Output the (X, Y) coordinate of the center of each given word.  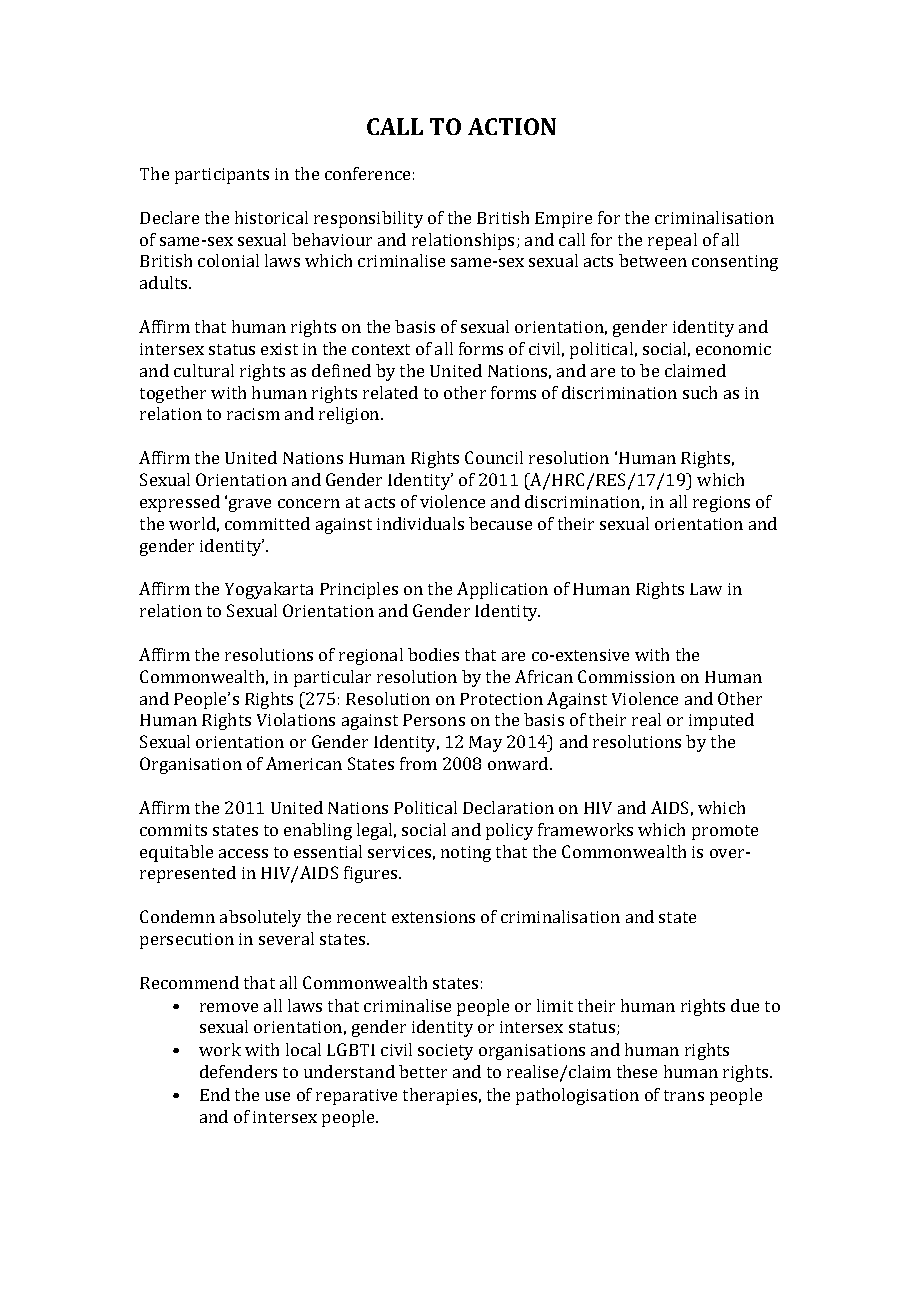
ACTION (512, 126)
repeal (672, 241)
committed (267, 523)
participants (222, 176)
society (445, 1052)
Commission (626, 676)
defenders (238, 1071)
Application (502, 590)
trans (684, 1095)
